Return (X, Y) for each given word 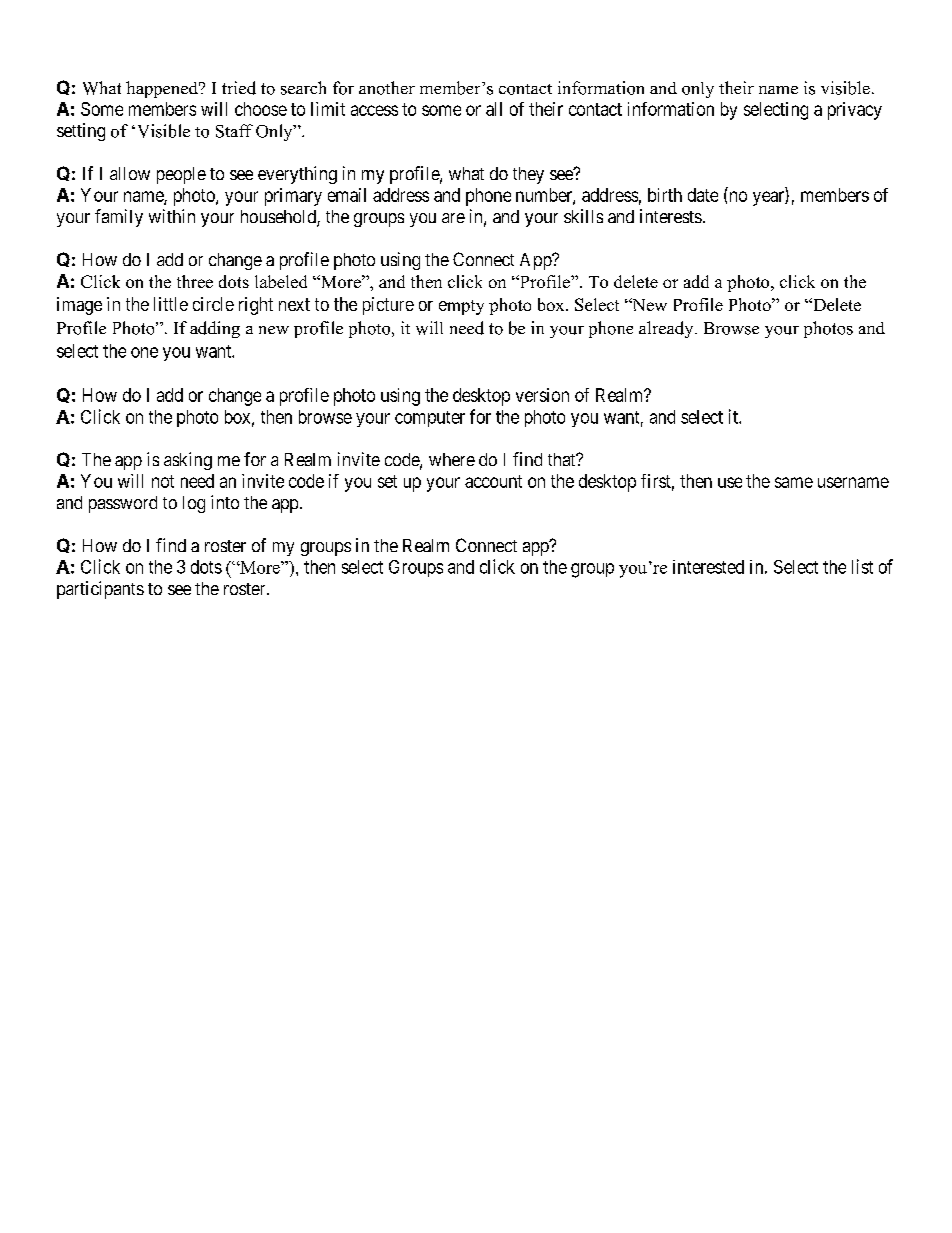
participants (100, 590)
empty (461, 307)
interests (671, 216)
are (453, 218)
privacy (855, 111)
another (387, 88)
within (172, 216)
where (452, 459)
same (794, 482)
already (667, 329)
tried (239, 88)
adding (215, 329)
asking (188, 461)
